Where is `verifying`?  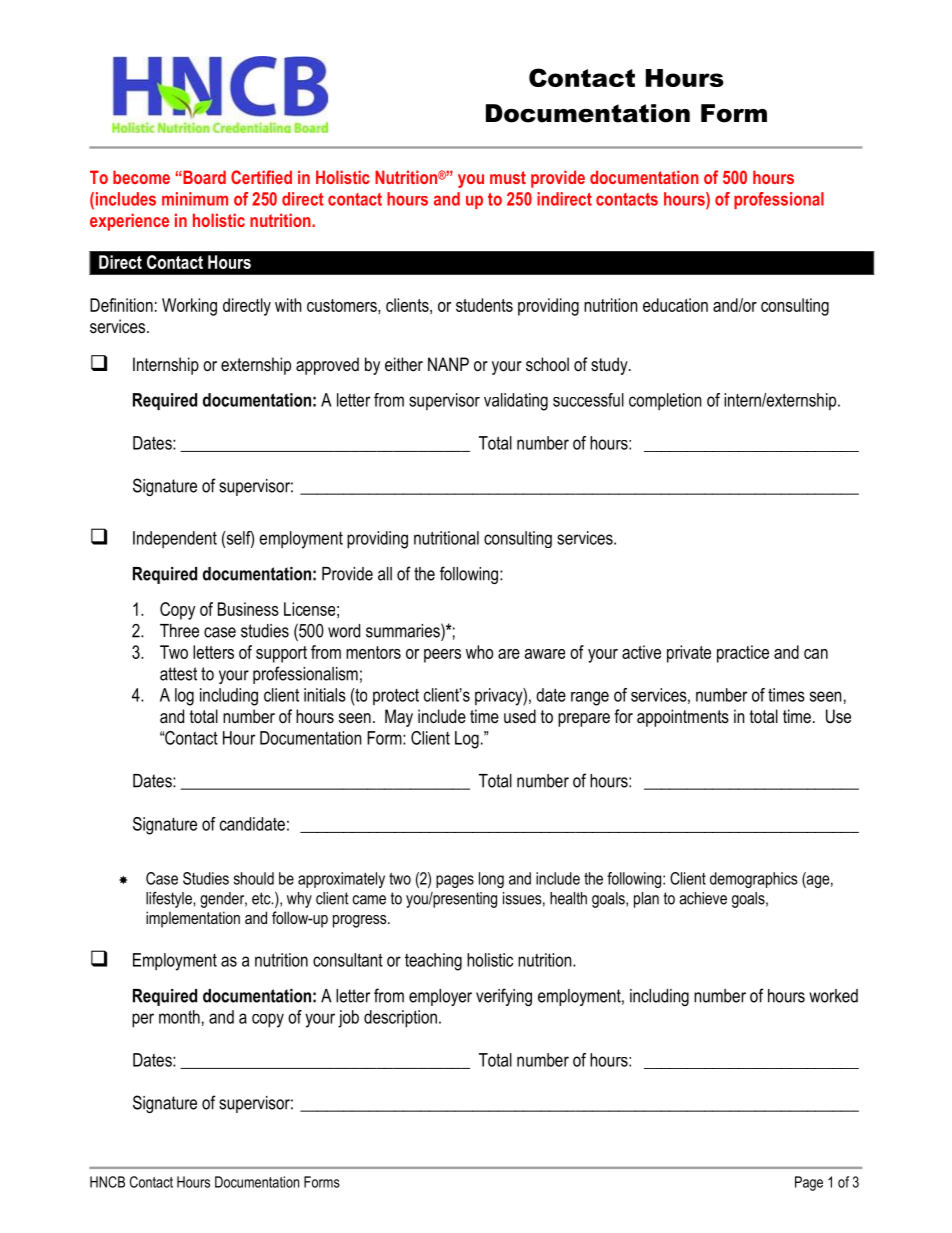
verifying is located at coordinates (504, 997).
